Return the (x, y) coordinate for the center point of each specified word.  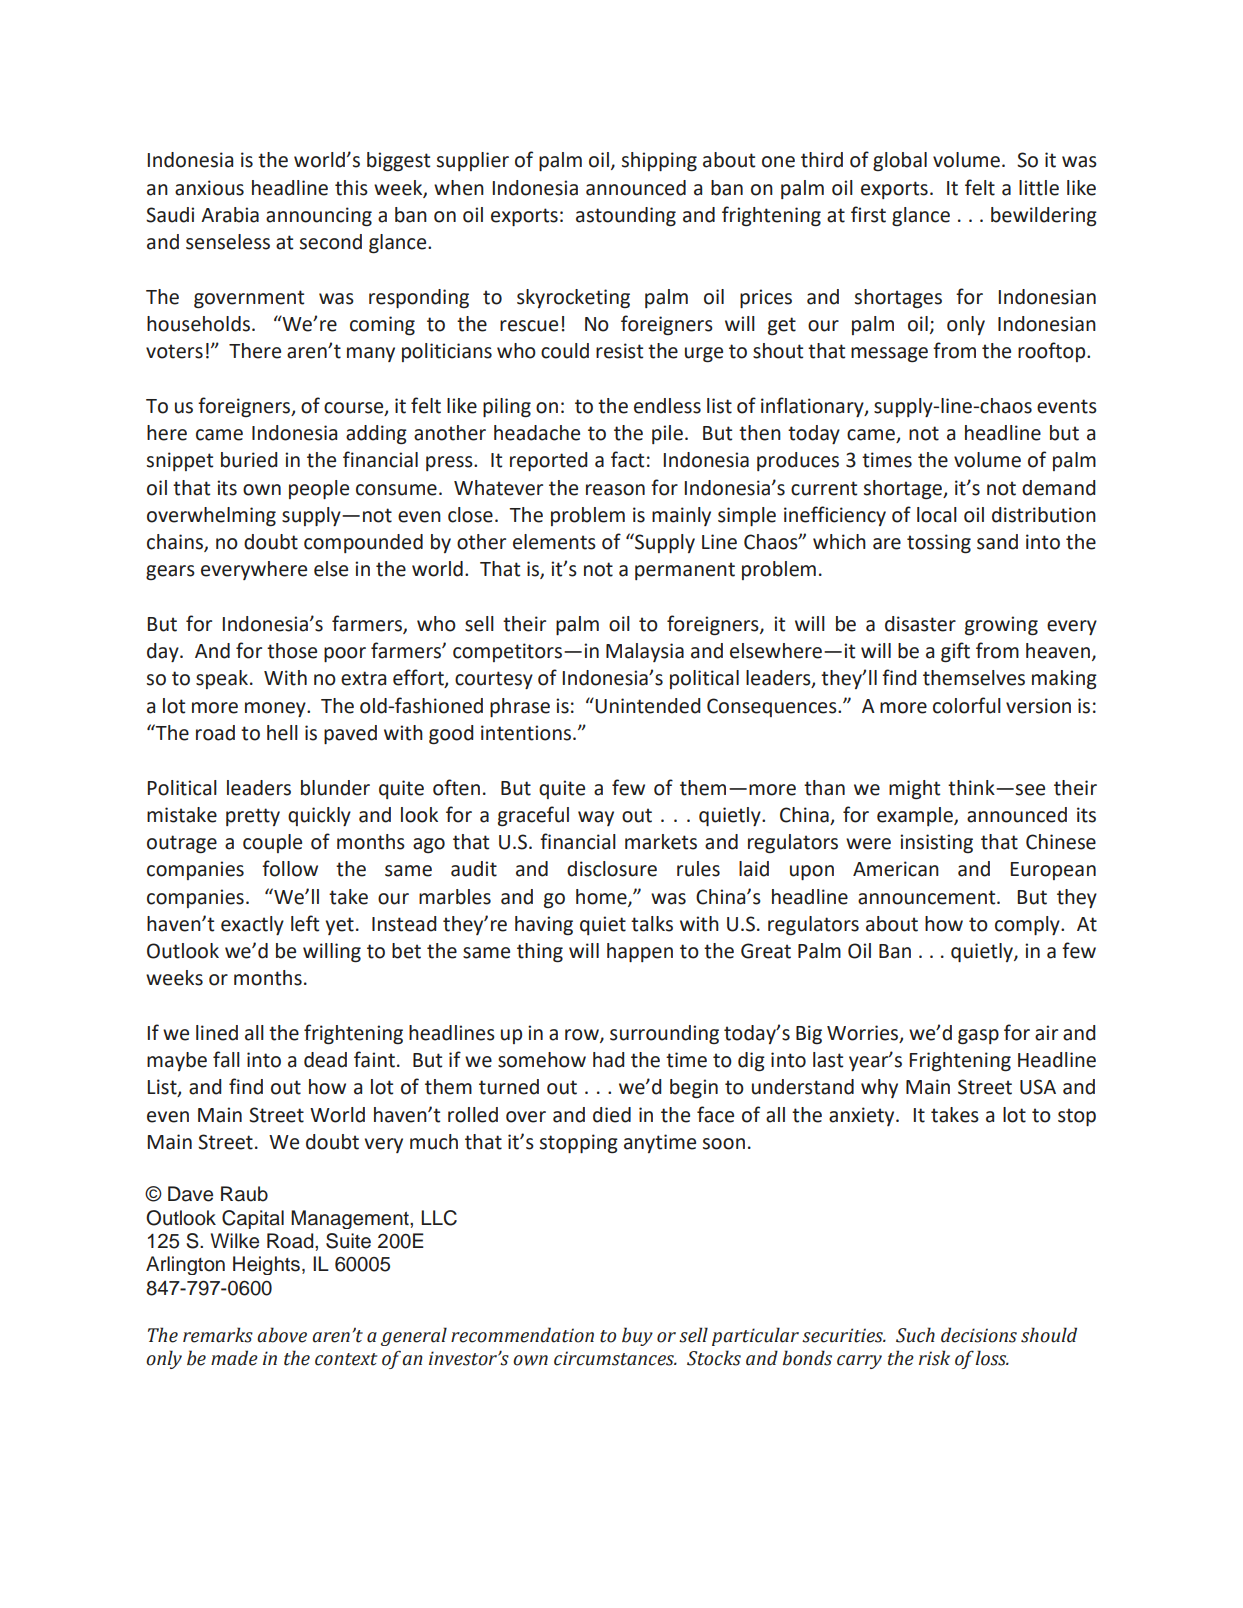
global (900, 162)
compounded (363, 543)
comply (1028, 925)
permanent (685, 571)
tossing (939, 544)
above (282, 1335)
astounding (626, 217)
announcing (319, 217)
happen (640, 952)
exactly (252, 925)
